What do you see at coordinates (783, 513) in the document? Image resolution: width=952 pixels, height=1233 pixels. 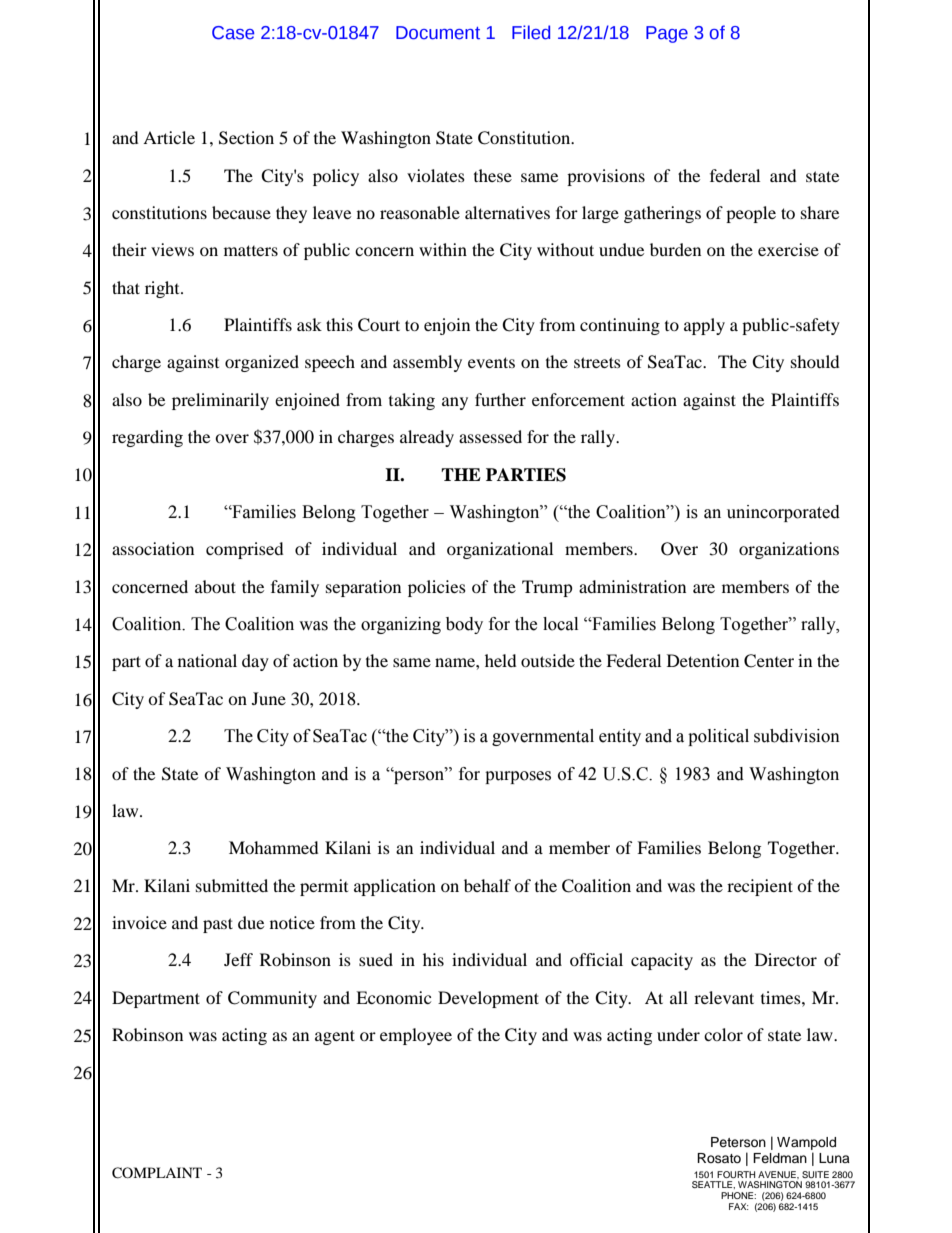 I see `unincorporated` at bounding box center [783, 513].
